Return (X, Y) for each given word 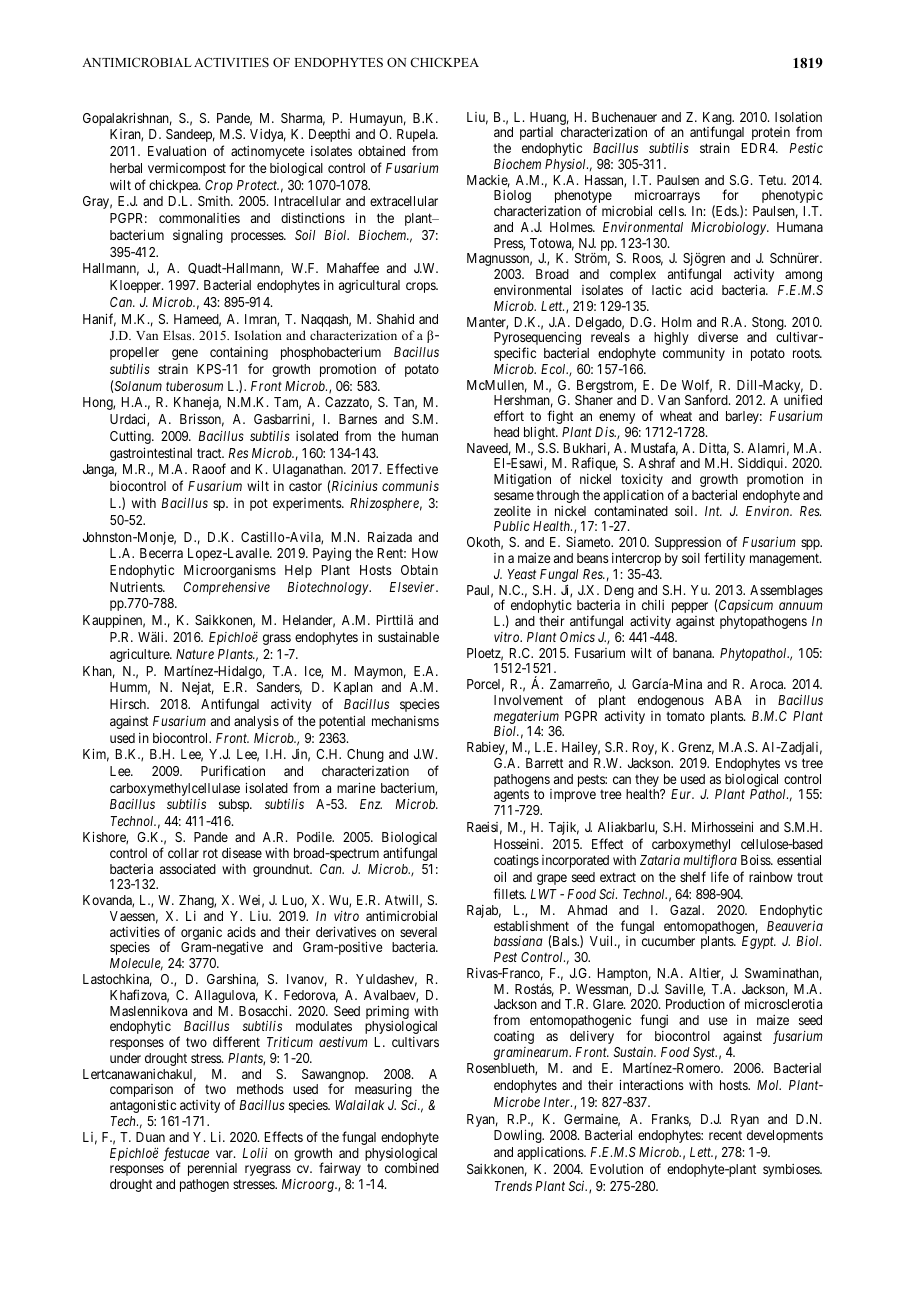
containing (239, 353)
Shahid (395, 319)
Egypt (759, 942)
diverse (718, 337)
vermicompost (187, 169)
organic (201, 935)
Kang (718, 120)
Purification (233, 770)
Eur (682, 794)
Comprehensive (227, 588)
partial (536, 133)
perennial (212, 1169)
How (425, 553)
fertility (724, 559)
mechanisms (405, 721)
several (418, 932)
